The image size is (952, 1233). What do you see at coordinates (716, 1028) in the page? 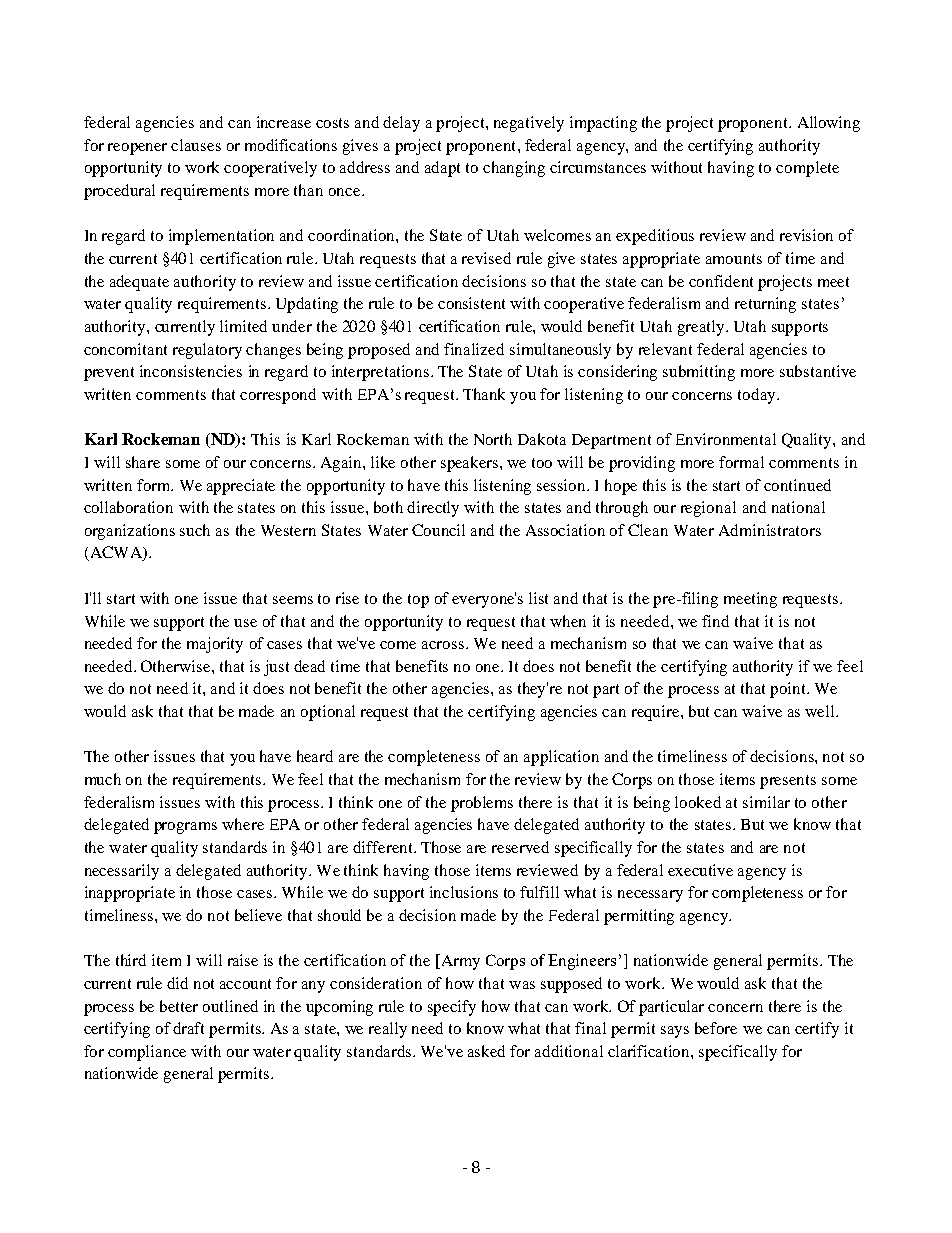
I see `before` at bounding box center [716, 1028].
